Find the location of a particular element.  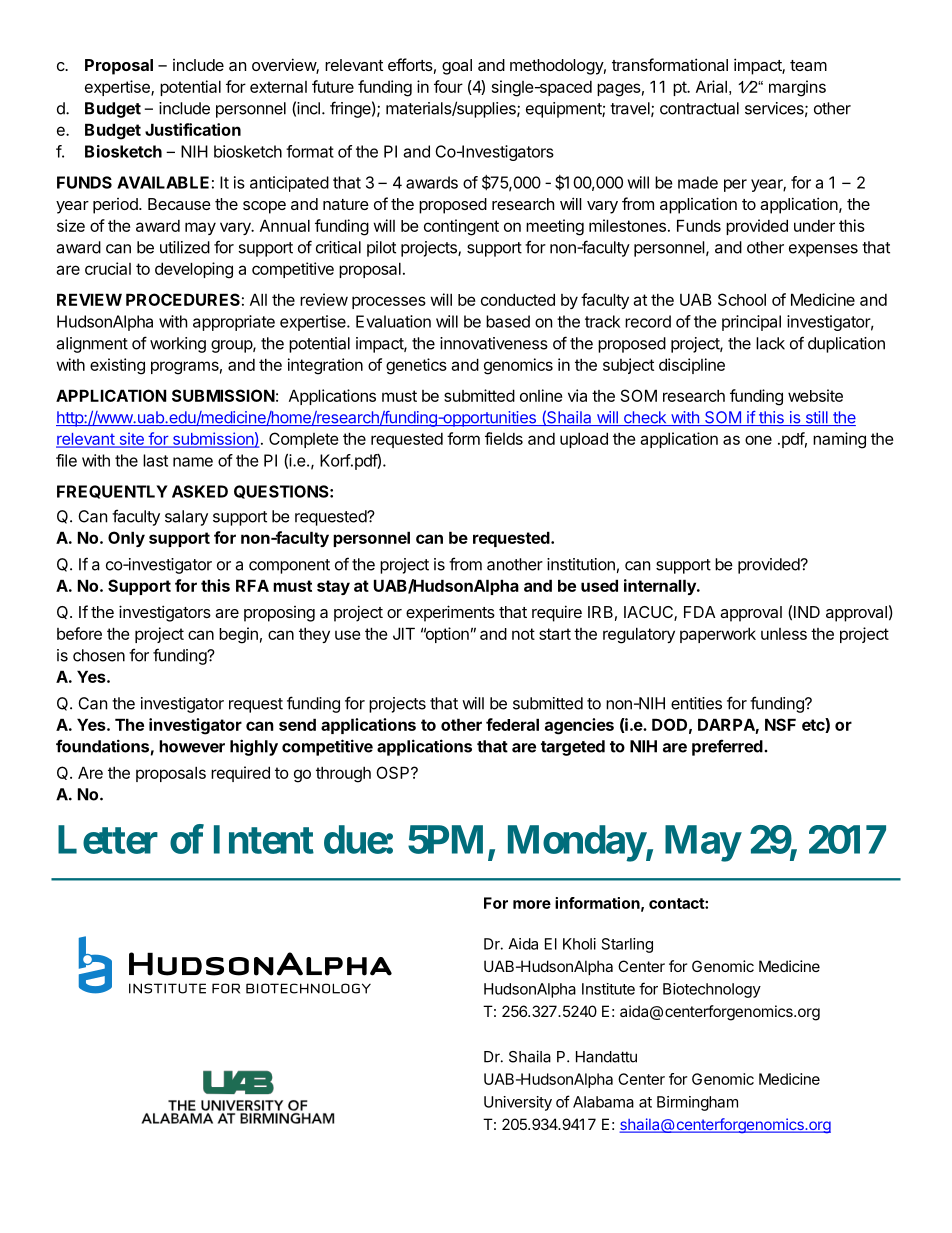

Justification is located at coordinates (193, 129).
